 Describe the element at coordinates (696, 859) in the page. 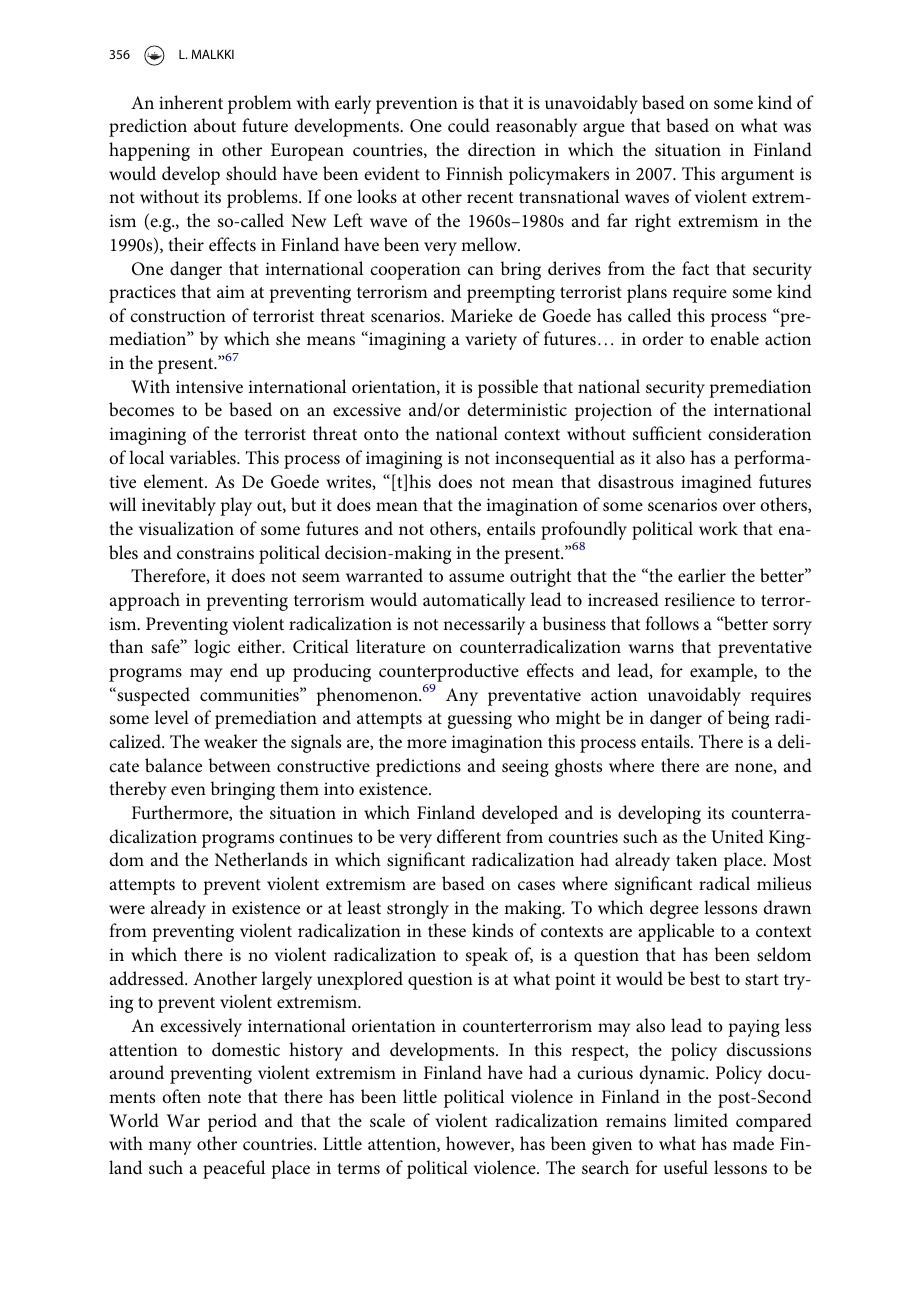

I see `taken` at that location.
